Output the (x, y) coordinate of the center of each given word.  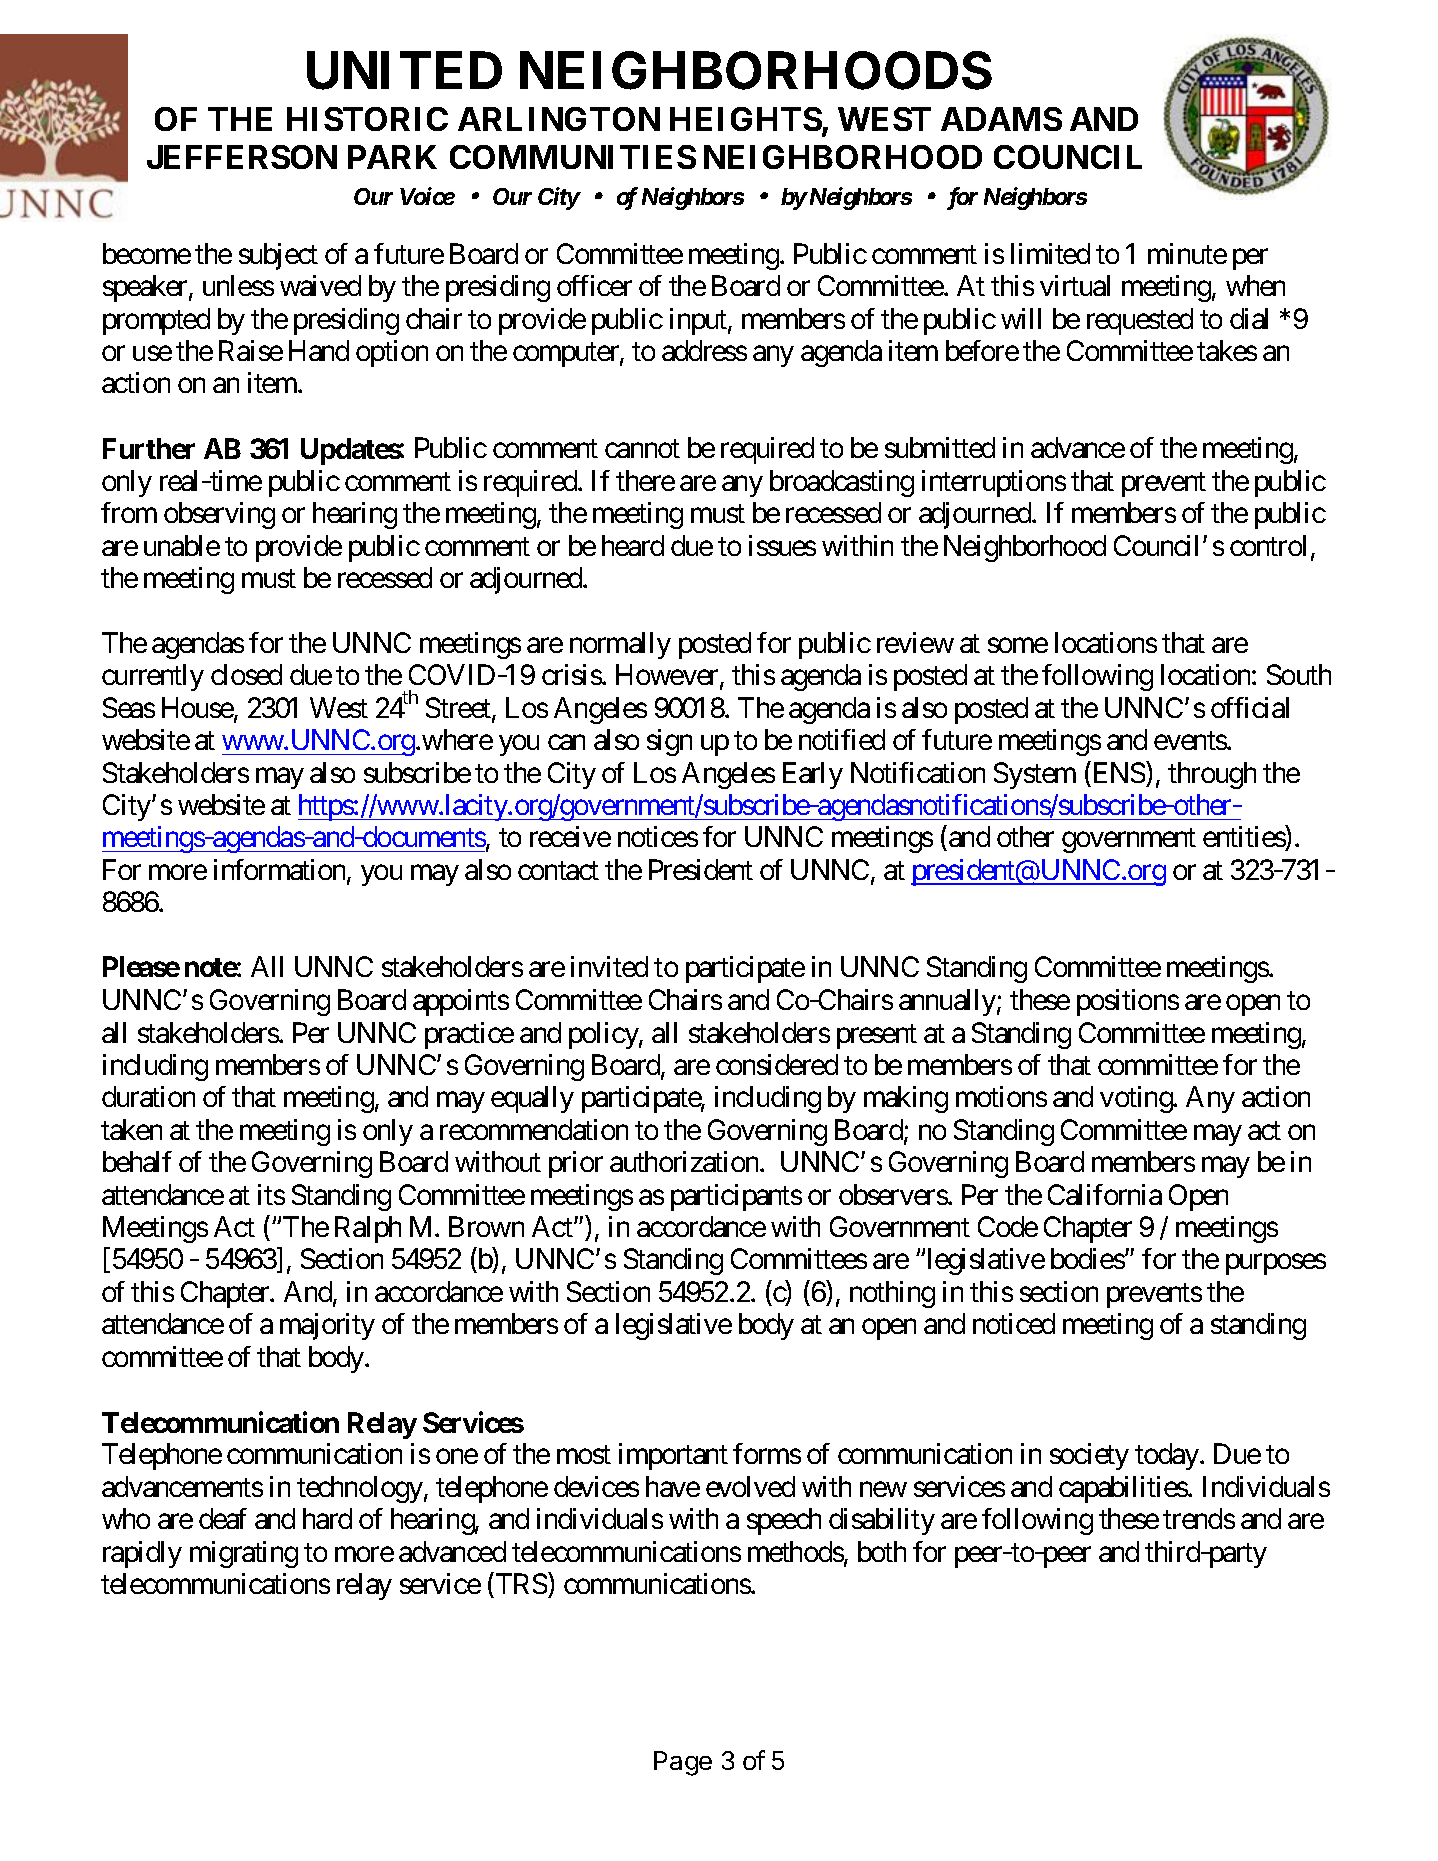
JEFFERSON (242, 157)
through (1212, 775)
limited (1050, 253)
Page (683, 1763)
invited (609, 966)
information (281, 871)
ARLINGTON (559, 119)
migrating (244, 1554)
